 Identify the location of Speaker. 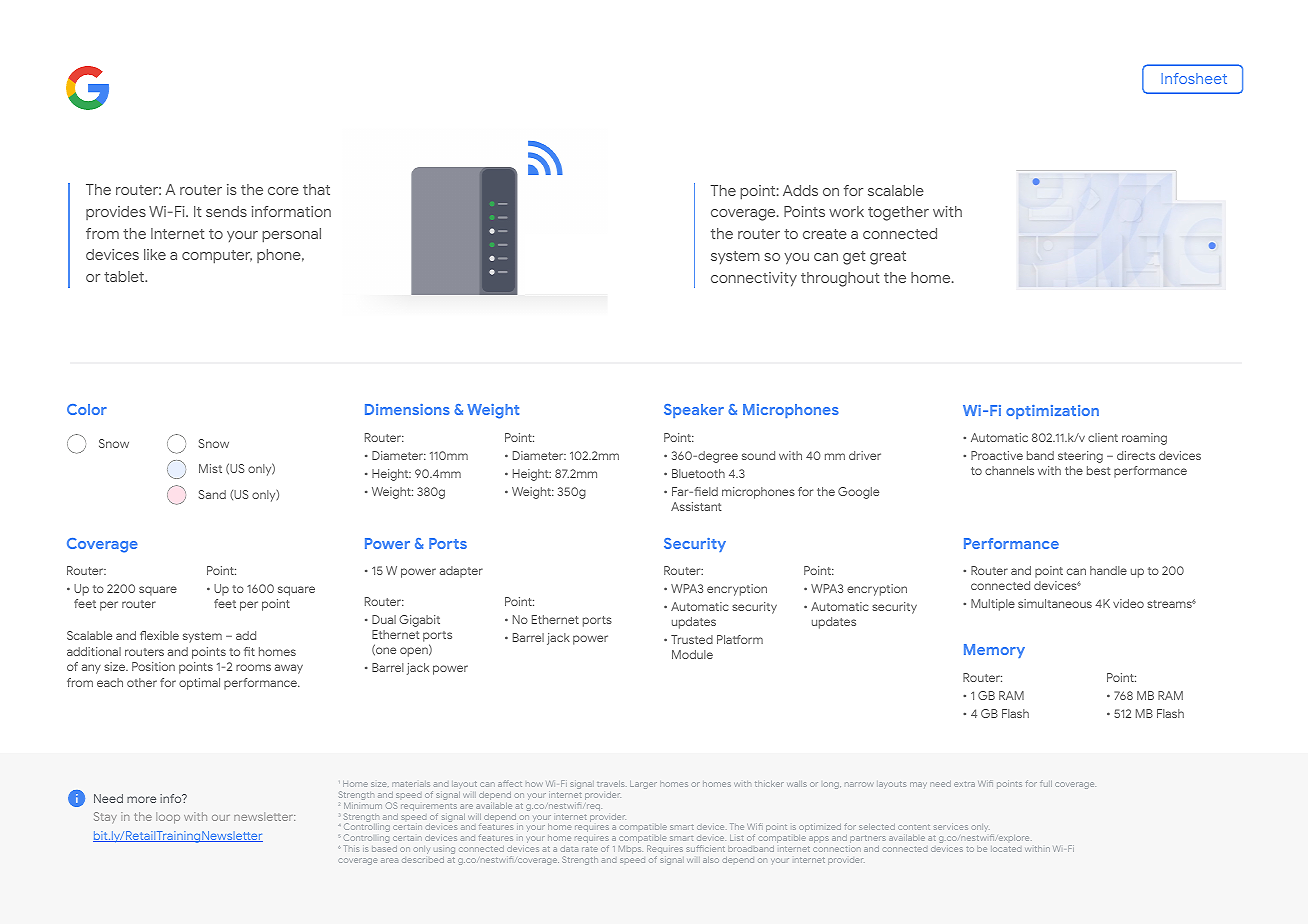
(694, 411).
